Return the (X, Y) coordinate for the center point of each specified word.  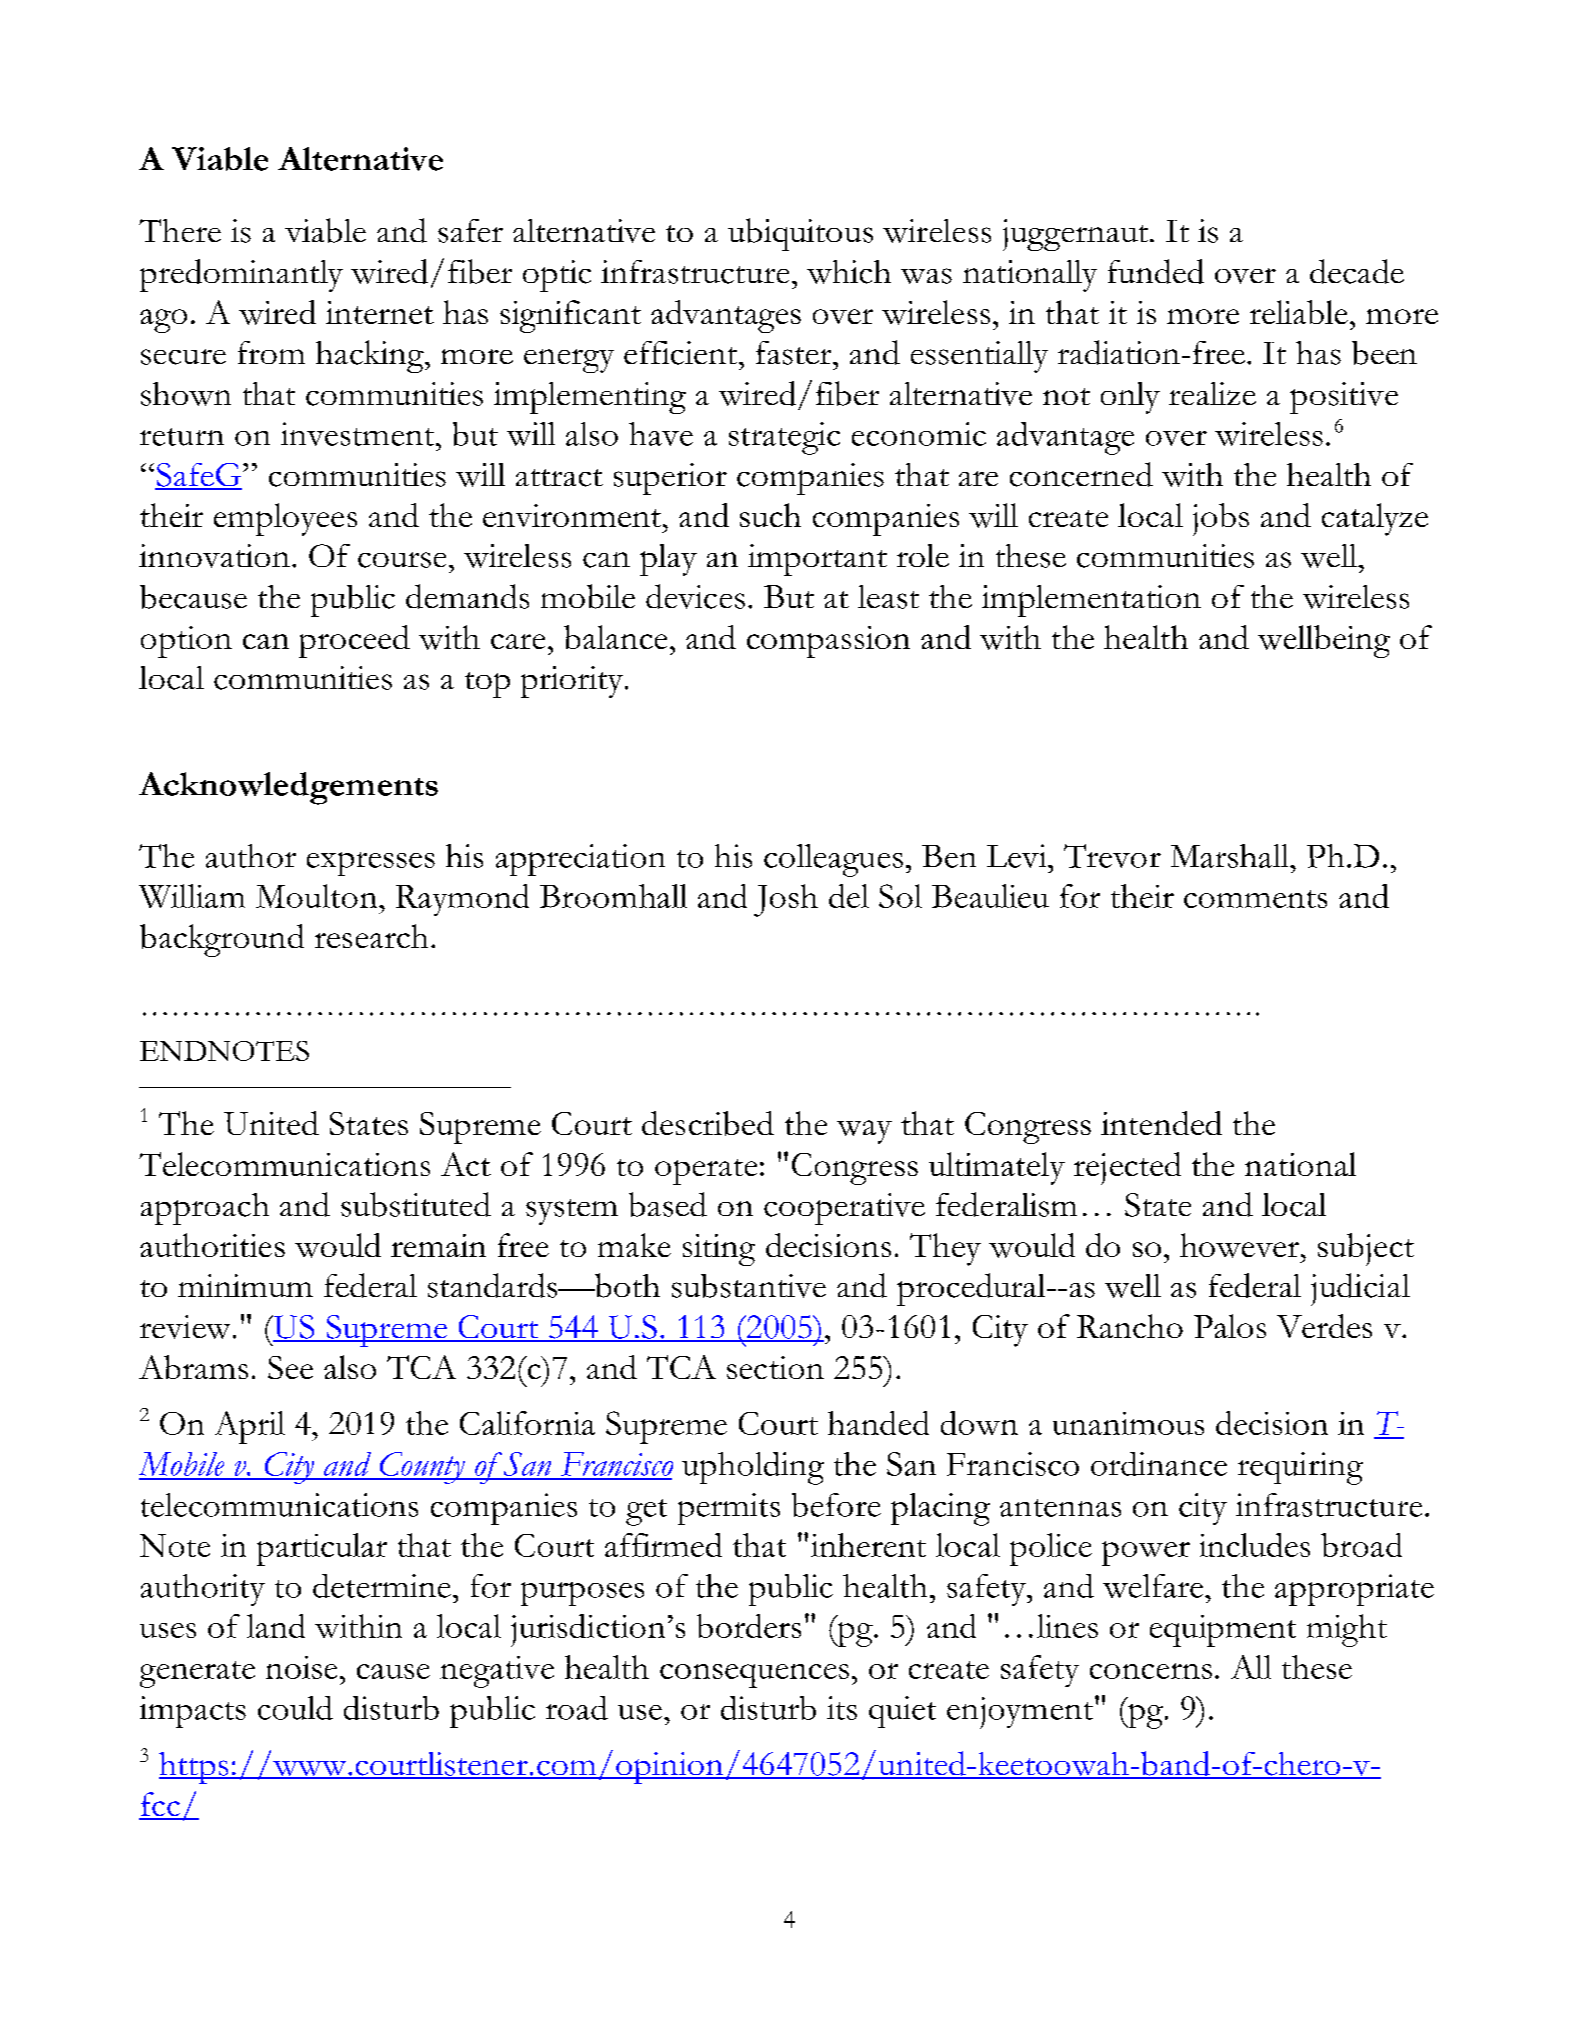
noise (301, 1667)
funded (1156, 271)
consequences (754, 1676)
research (371, 936)
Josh (786, 900)
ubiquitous (800, 234)
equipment (1223, 1631)
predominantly (241, 275)
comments (1255, 899)
